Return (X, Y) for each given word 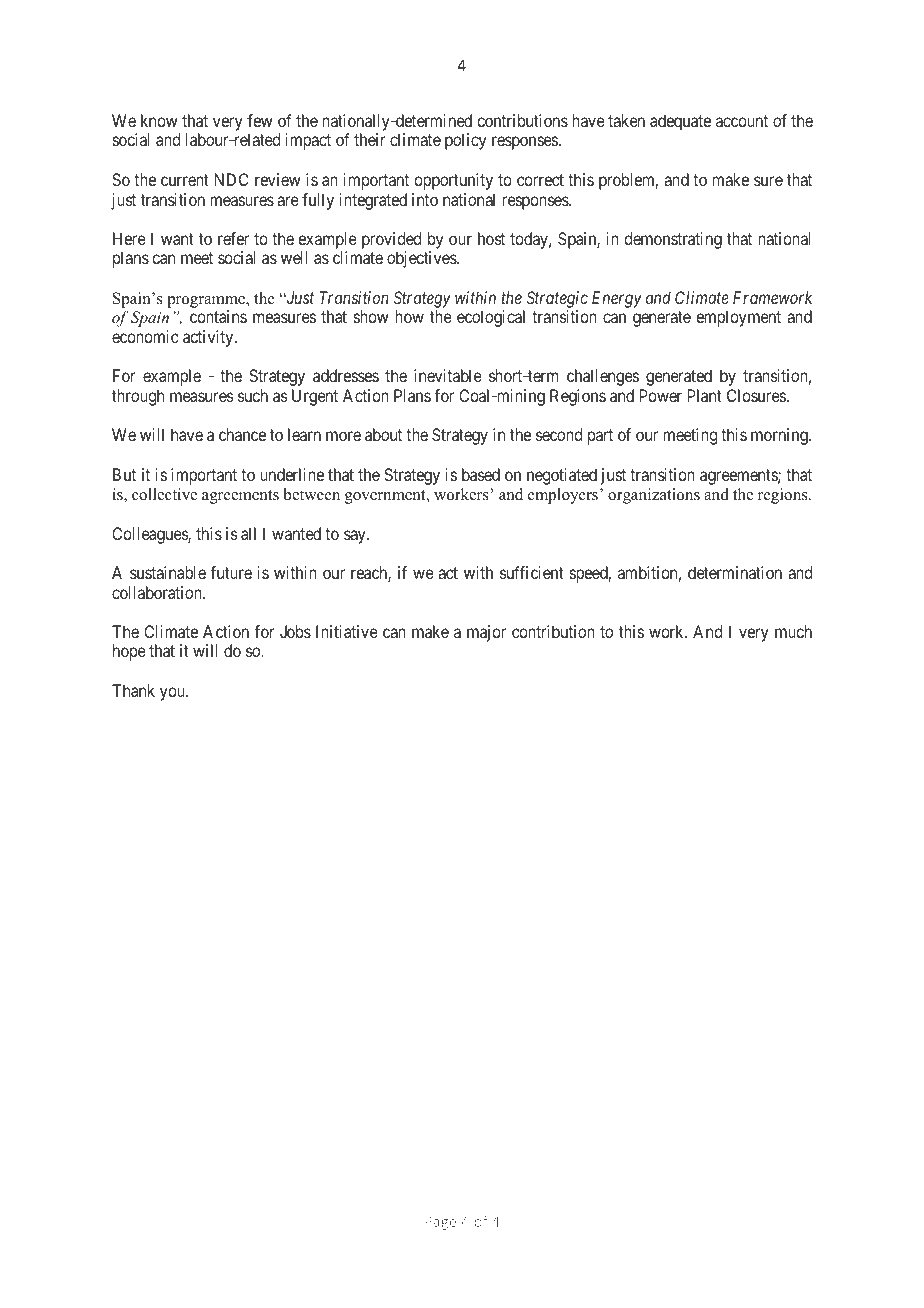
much (793, 631)
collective (164, 494)
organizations (654, 496)
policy (465, 141)
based (481, 474)
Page (440, 1223)
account (742, 121)
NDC (231, 179)
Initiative (347, 631)
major (486, 633)
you (173, 694)
